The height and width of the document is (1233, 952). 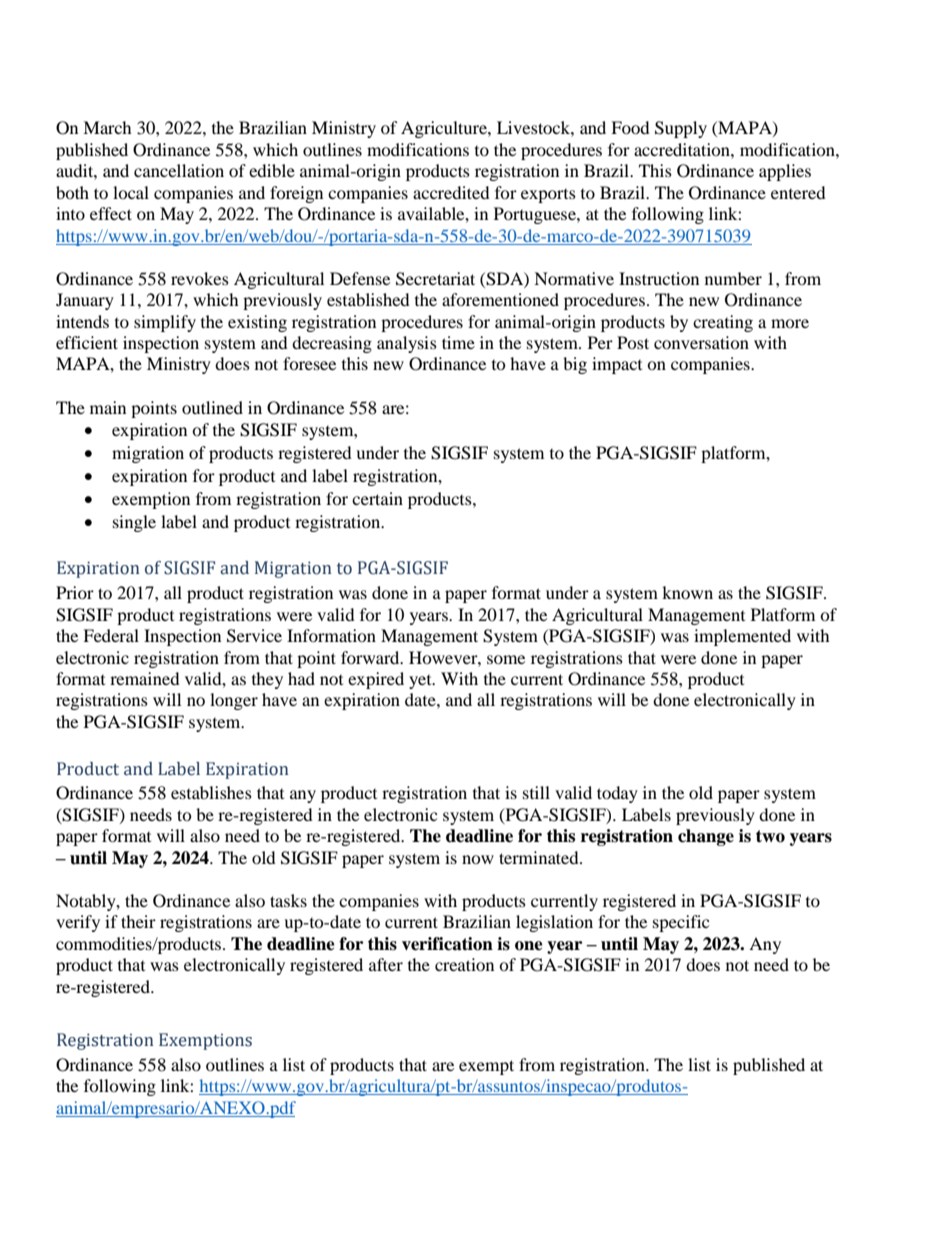 I want to click on yet, so click(x=421, y=682).
